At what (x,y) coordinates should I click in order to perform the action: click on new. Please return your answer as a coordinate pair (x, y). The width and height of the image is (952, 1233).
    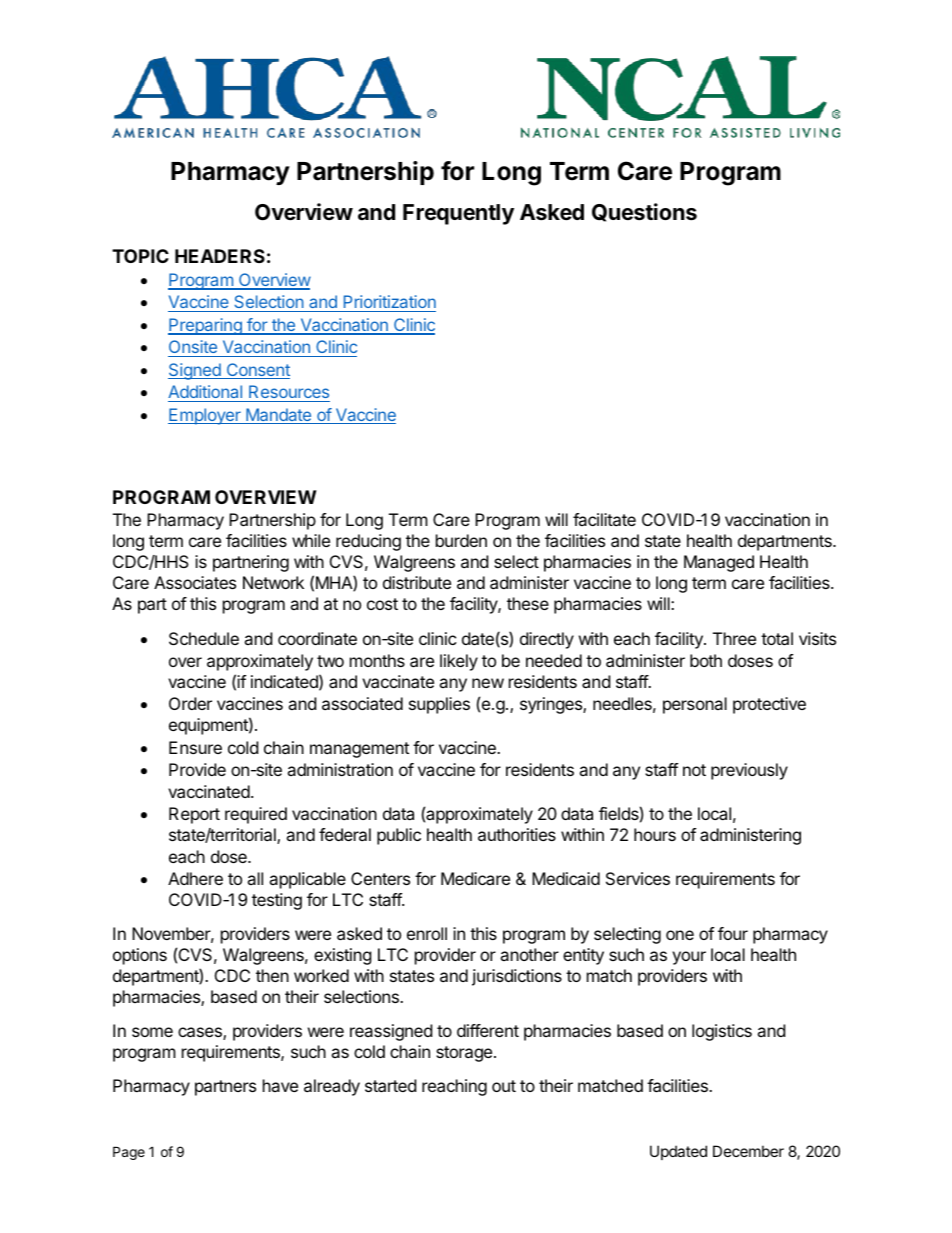
    Looking at the image, I should click on (488, 683).
